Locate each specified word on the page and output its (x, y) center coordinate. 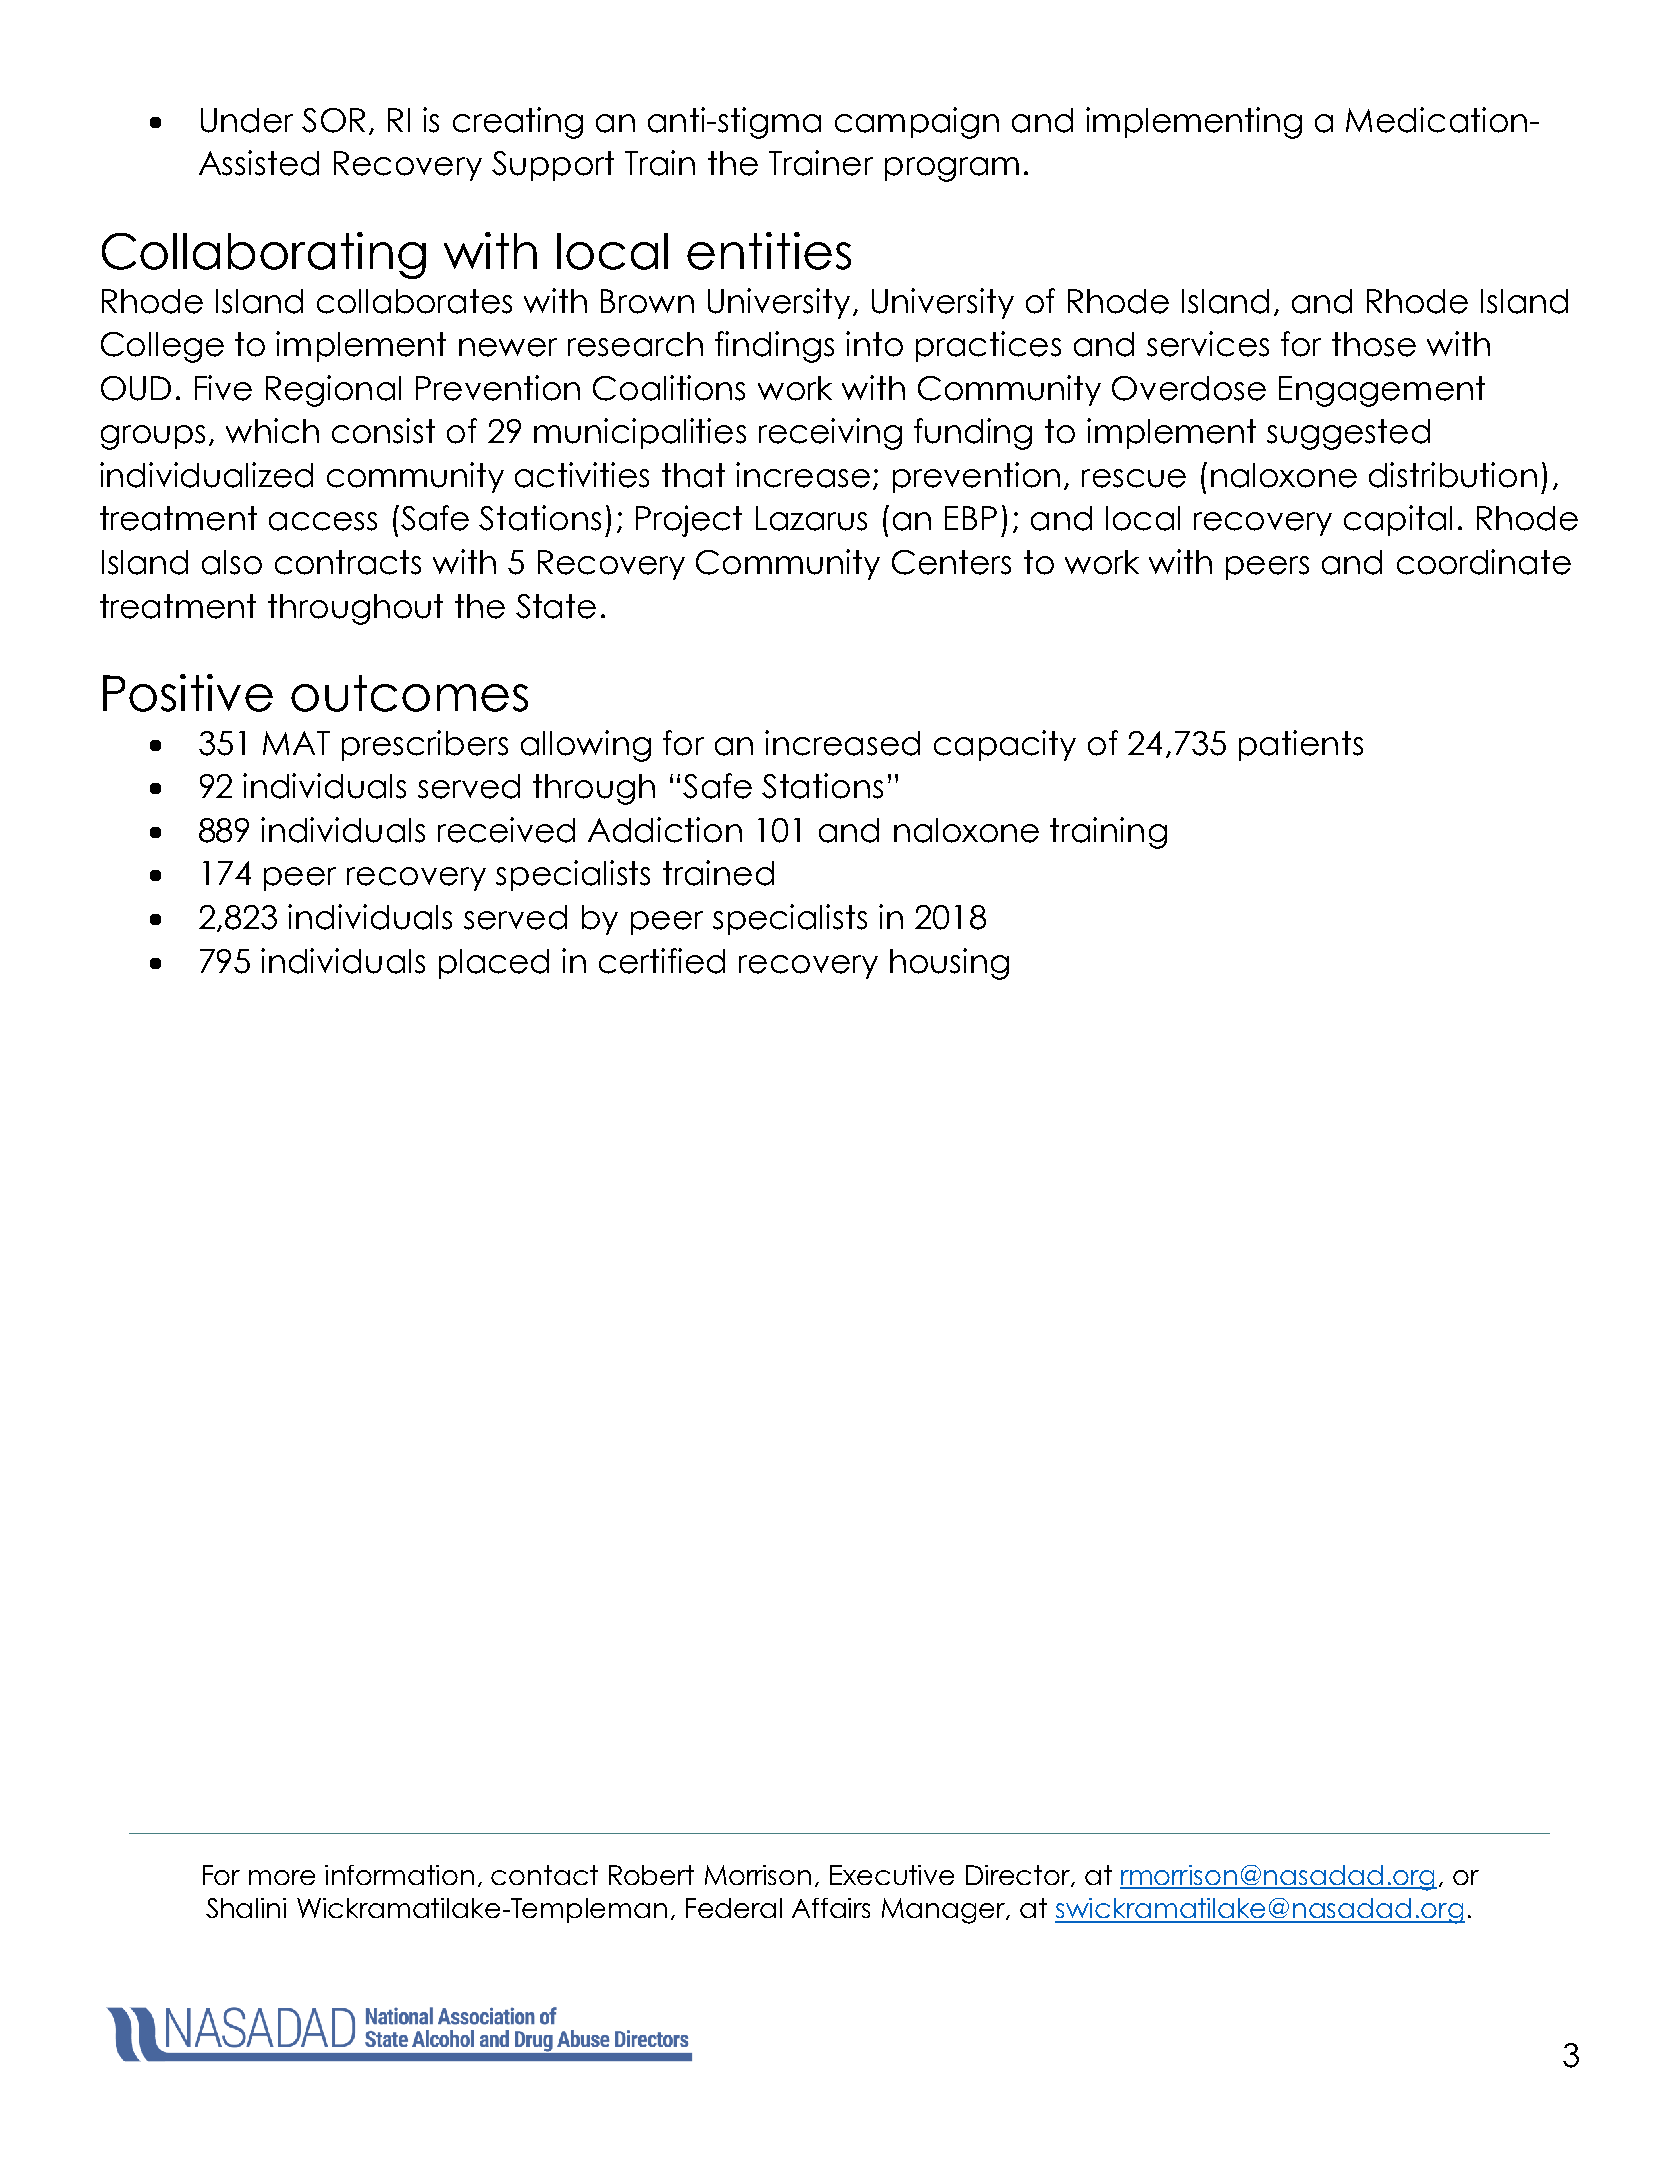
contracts (348, 562)
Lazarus (811, 518)
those (1374, 344)
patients (1301, 745)
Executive (892, 1875)
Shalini (246, 1908)
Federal (734, 1908)
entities (769, 251)
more (282, 1877)
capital (1398, 520)
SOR (333, 120)
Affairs (831, 1908)
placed (494, 964)
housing (949, 964)
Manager (945, 1911)
